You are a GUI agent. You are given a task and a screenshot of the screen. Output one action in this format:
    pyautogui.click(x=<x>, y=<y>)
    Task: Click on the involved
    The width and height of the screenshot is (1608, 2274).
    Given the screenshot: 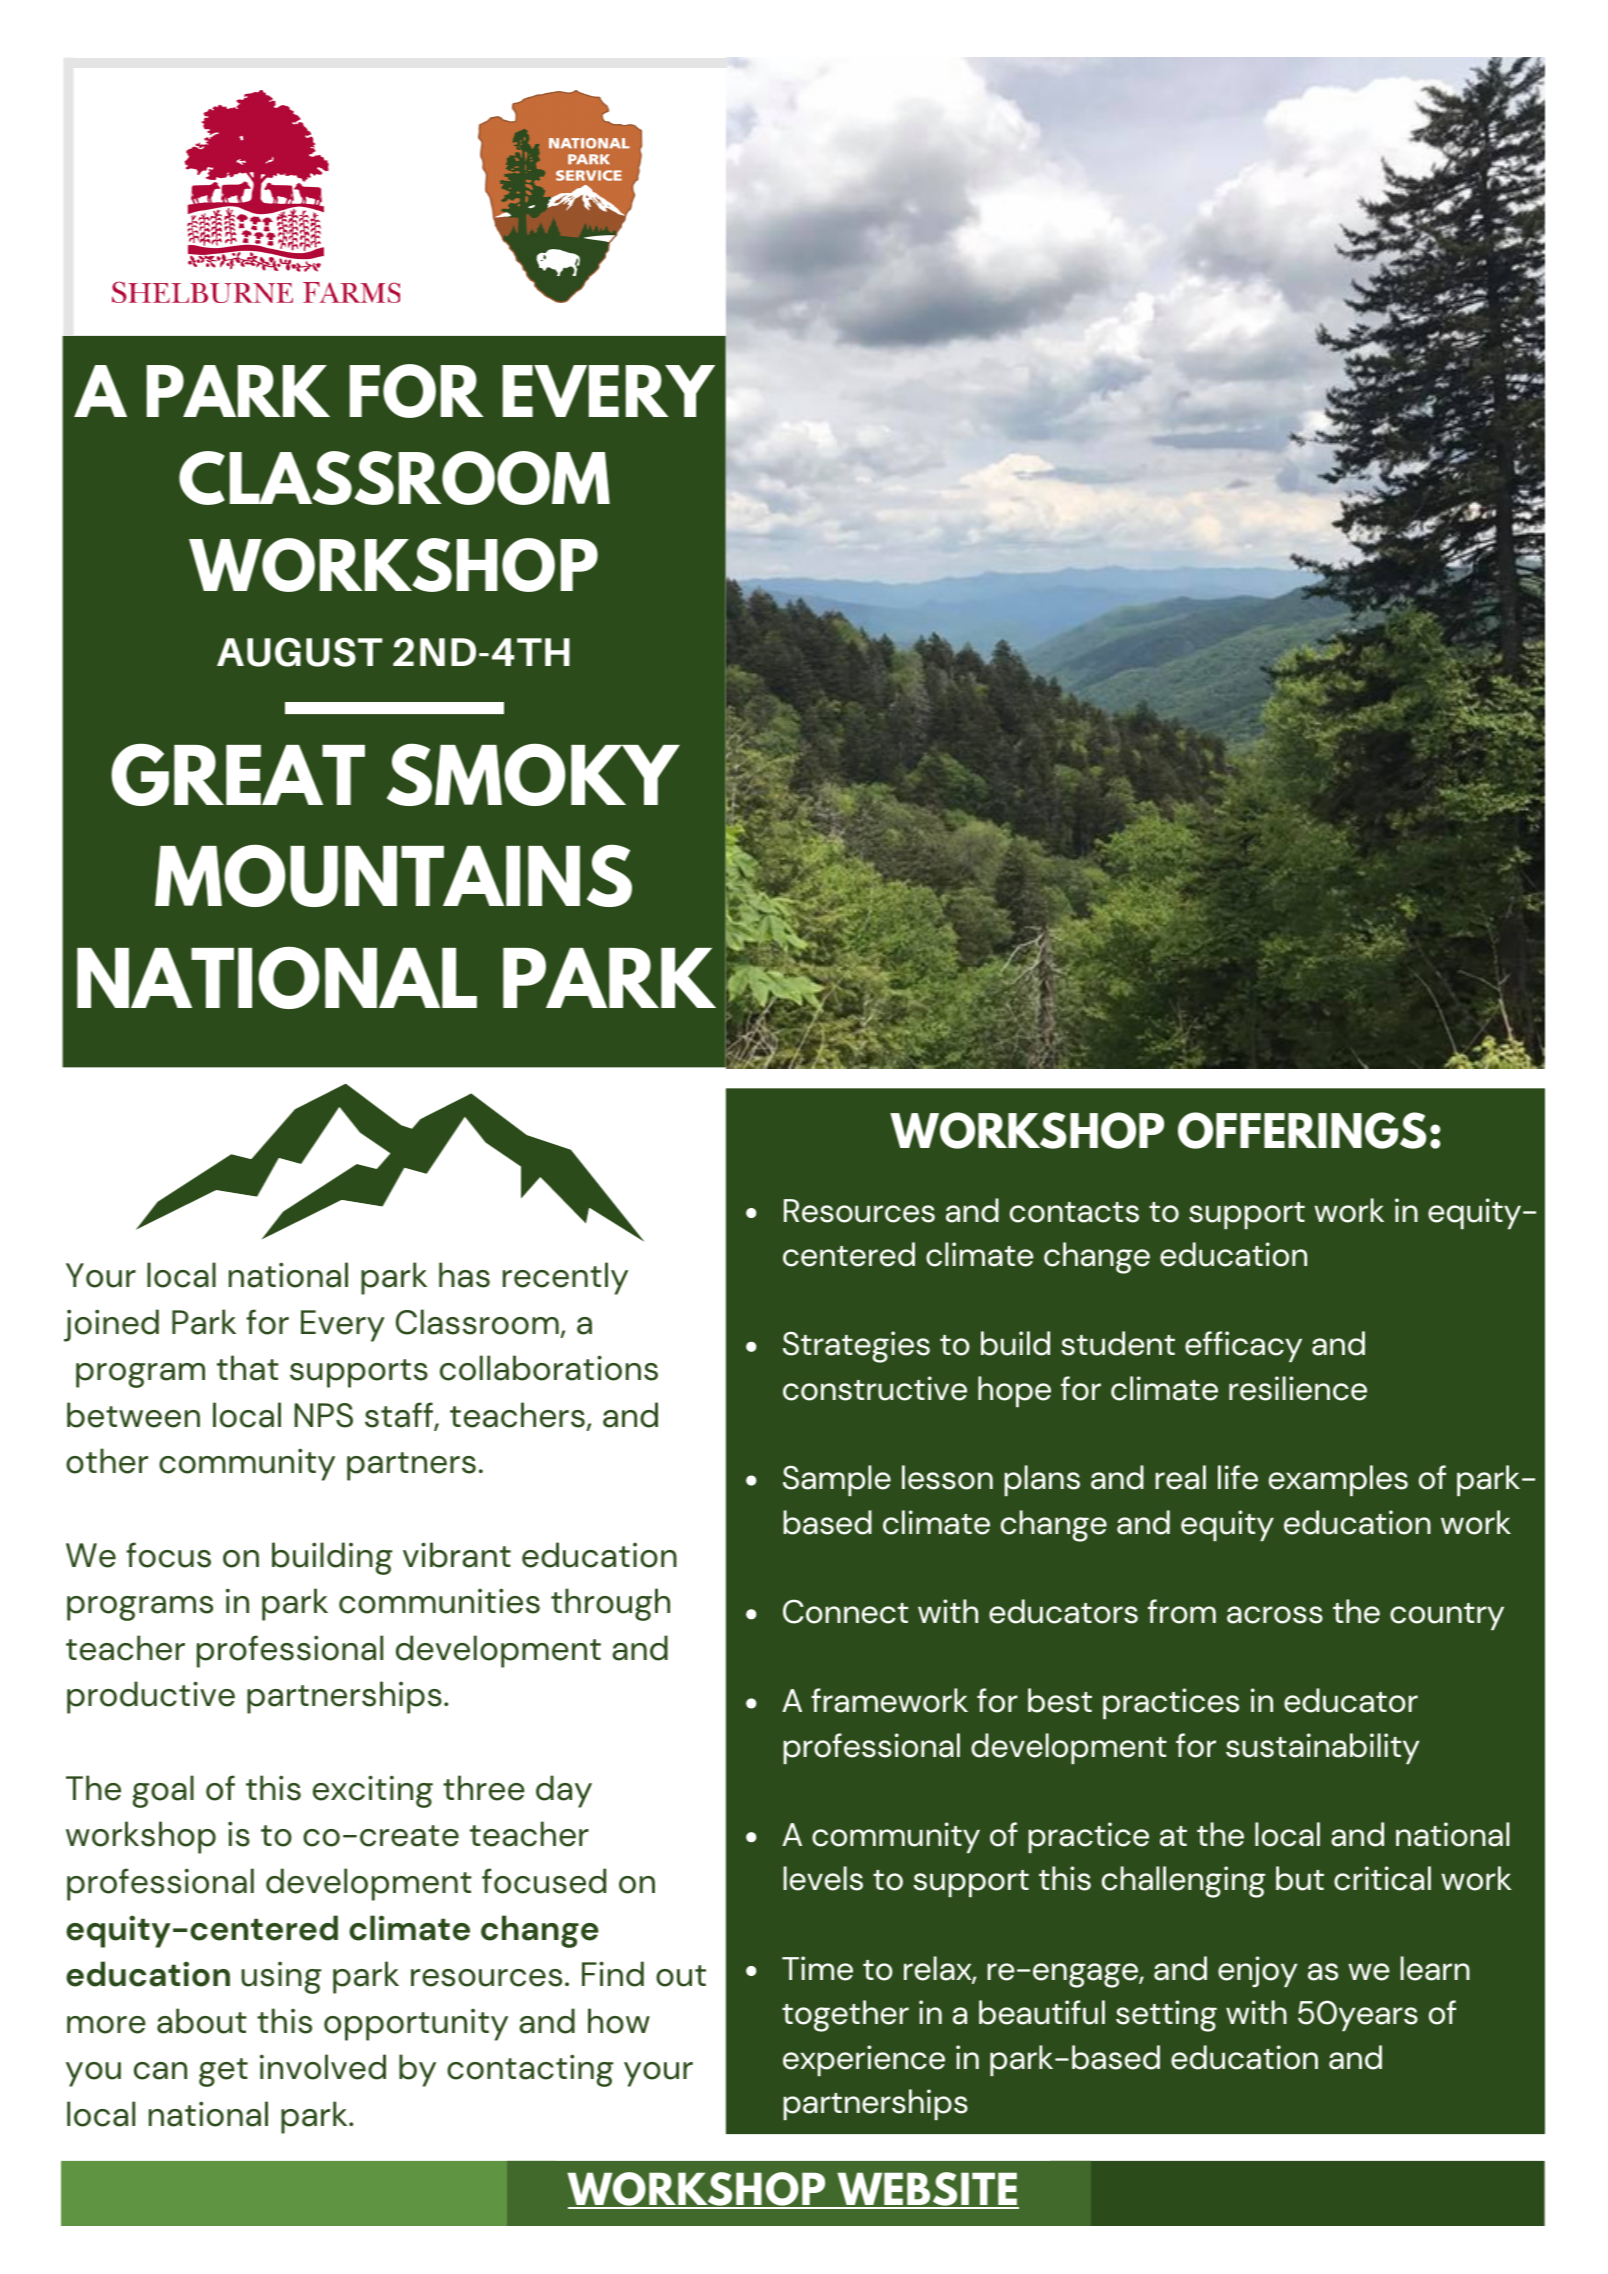 What is the action you would take?
    pyautogui.click(x=323, y=2067)
